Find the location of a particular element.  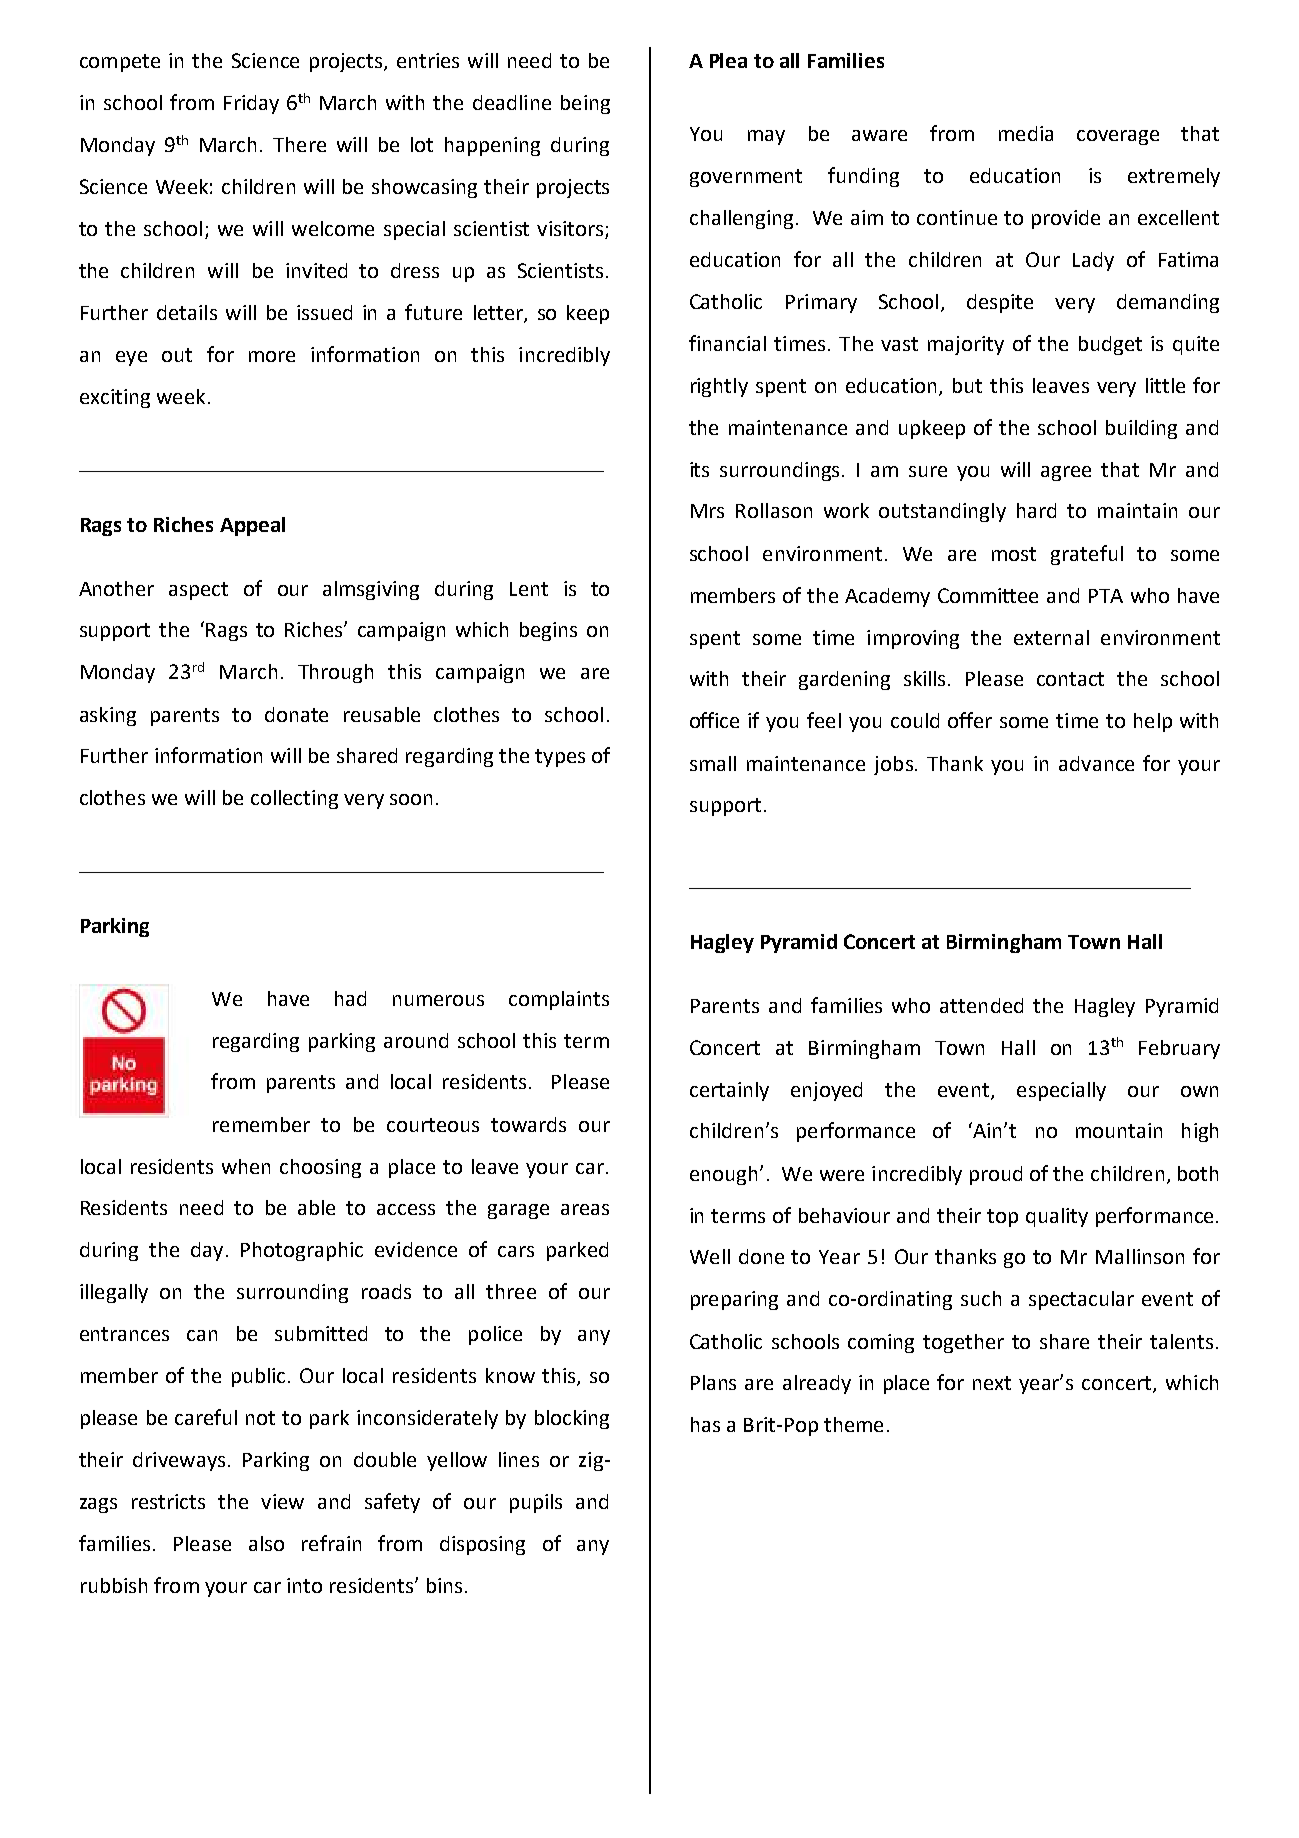

when is located at coordinates (246, 1166).
